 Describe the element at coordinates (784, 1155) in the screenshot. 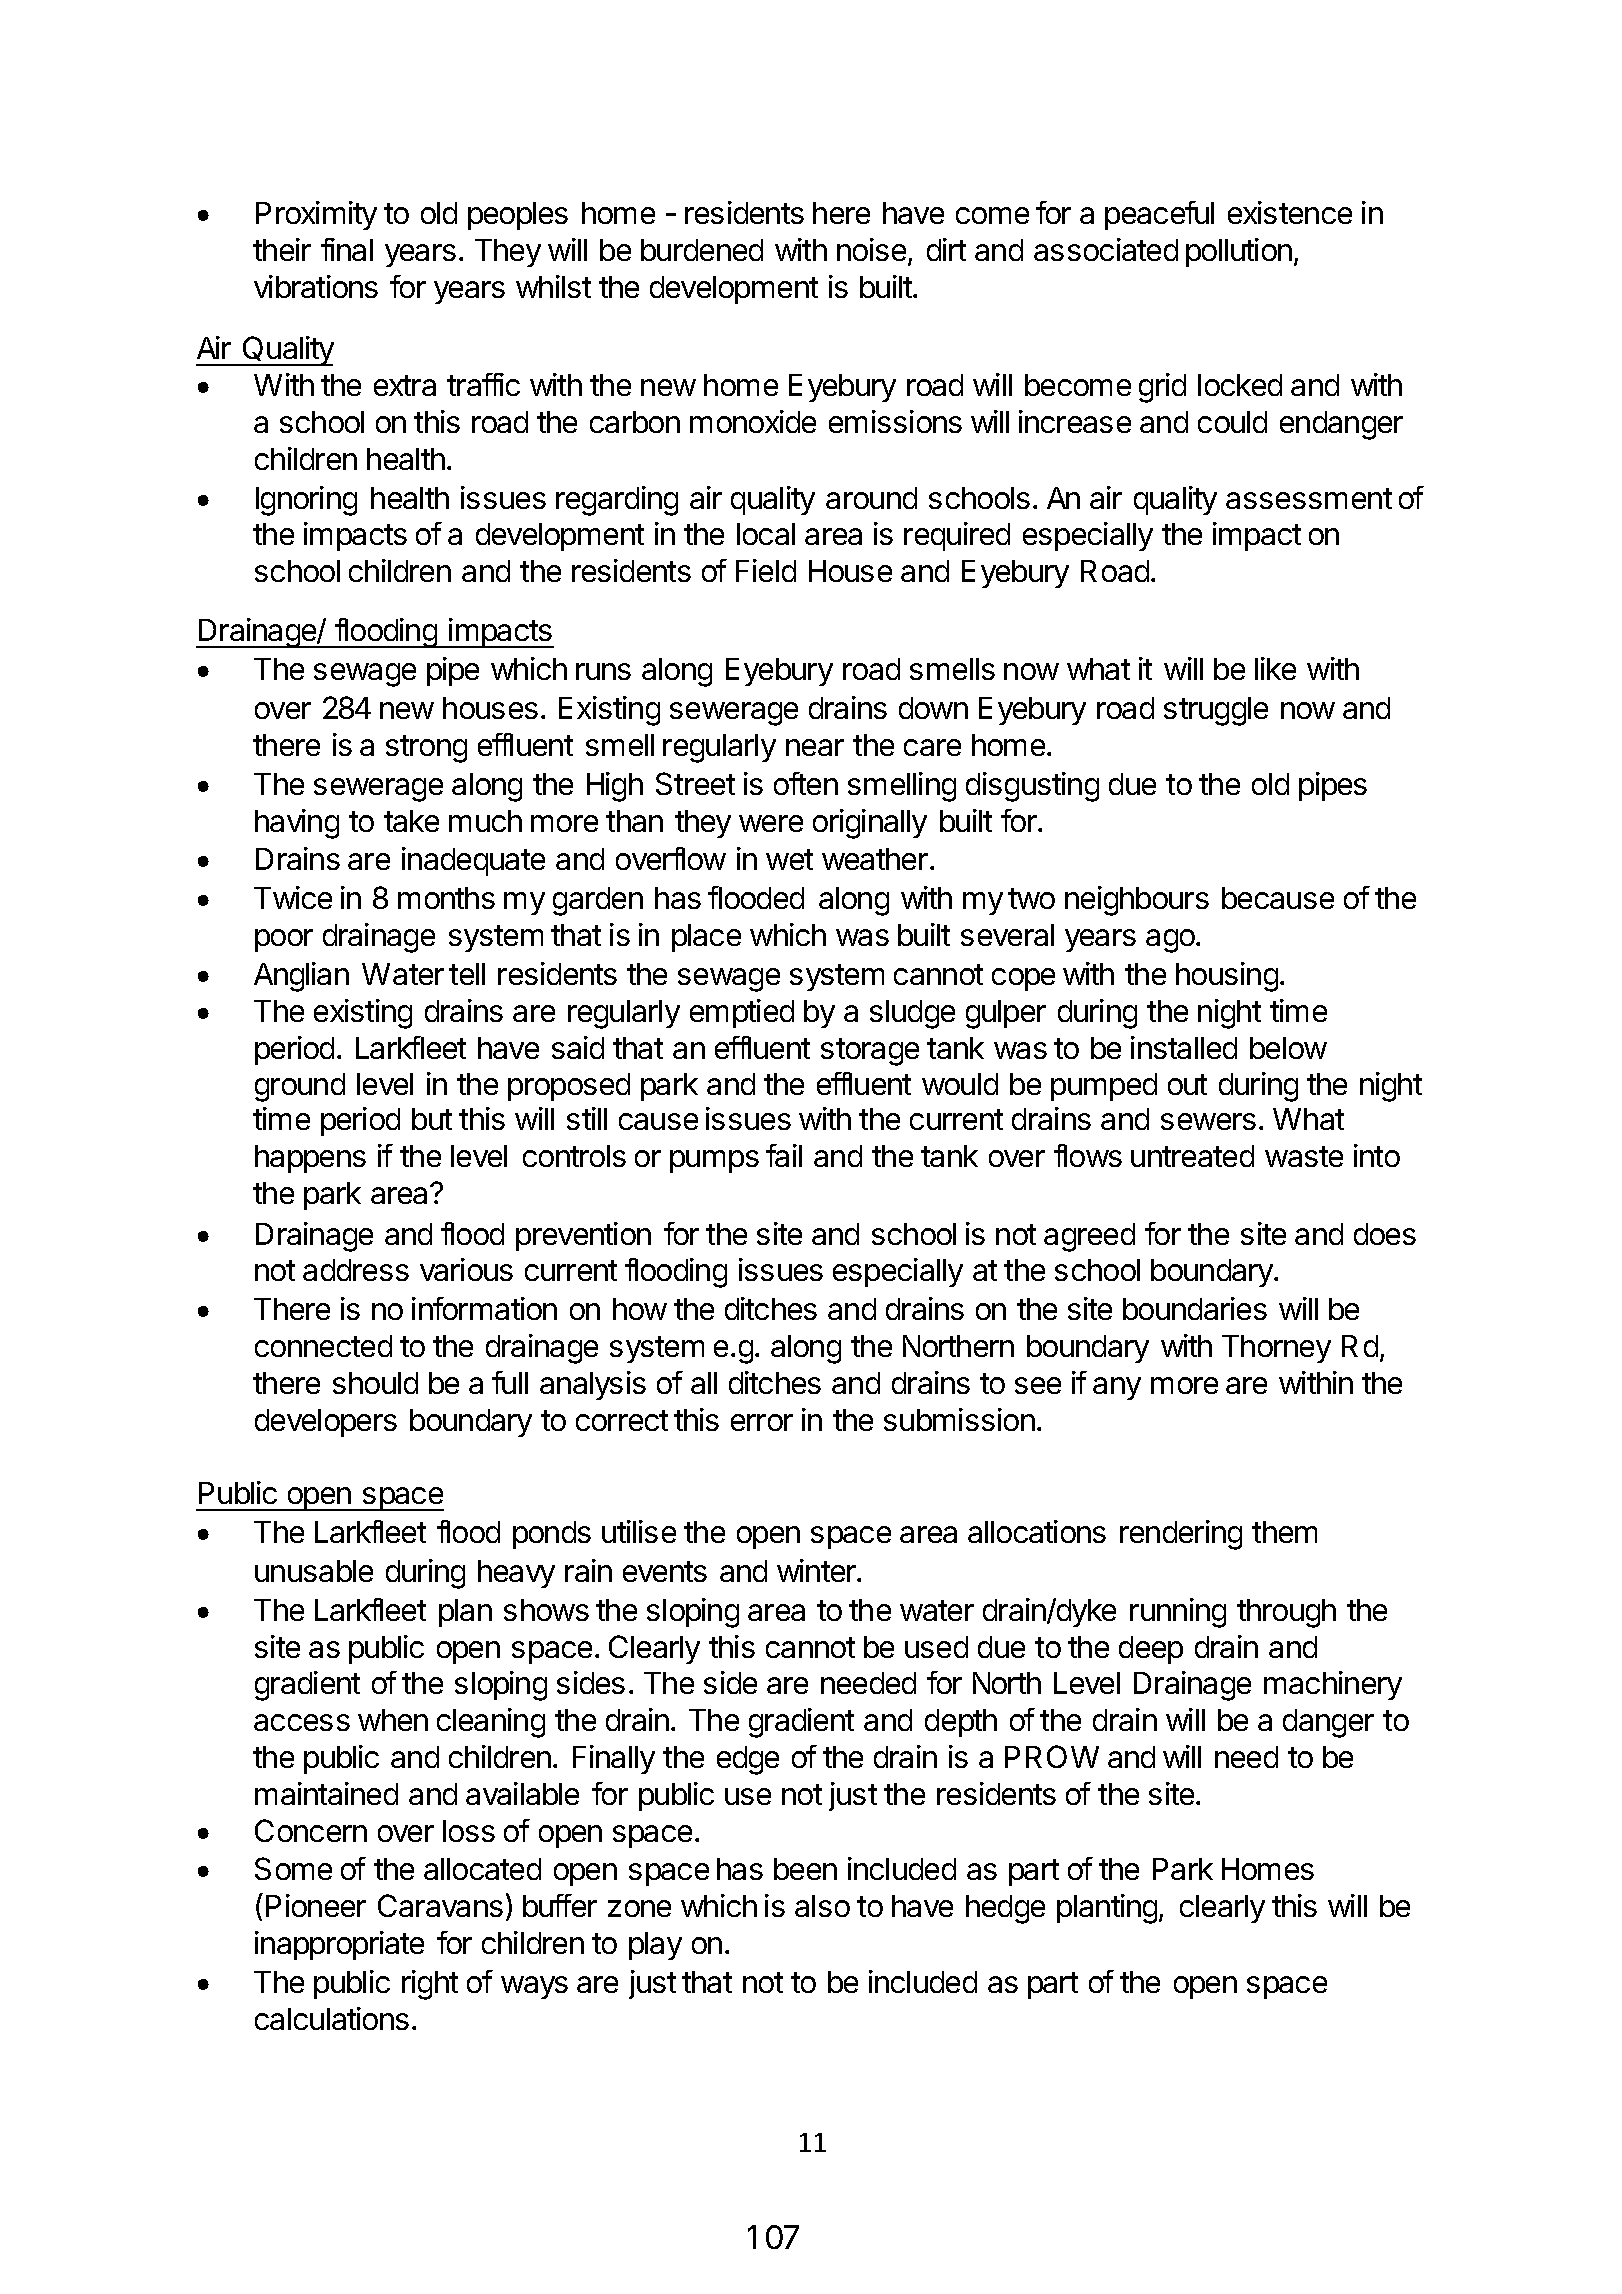

I see `fail` at that location.
